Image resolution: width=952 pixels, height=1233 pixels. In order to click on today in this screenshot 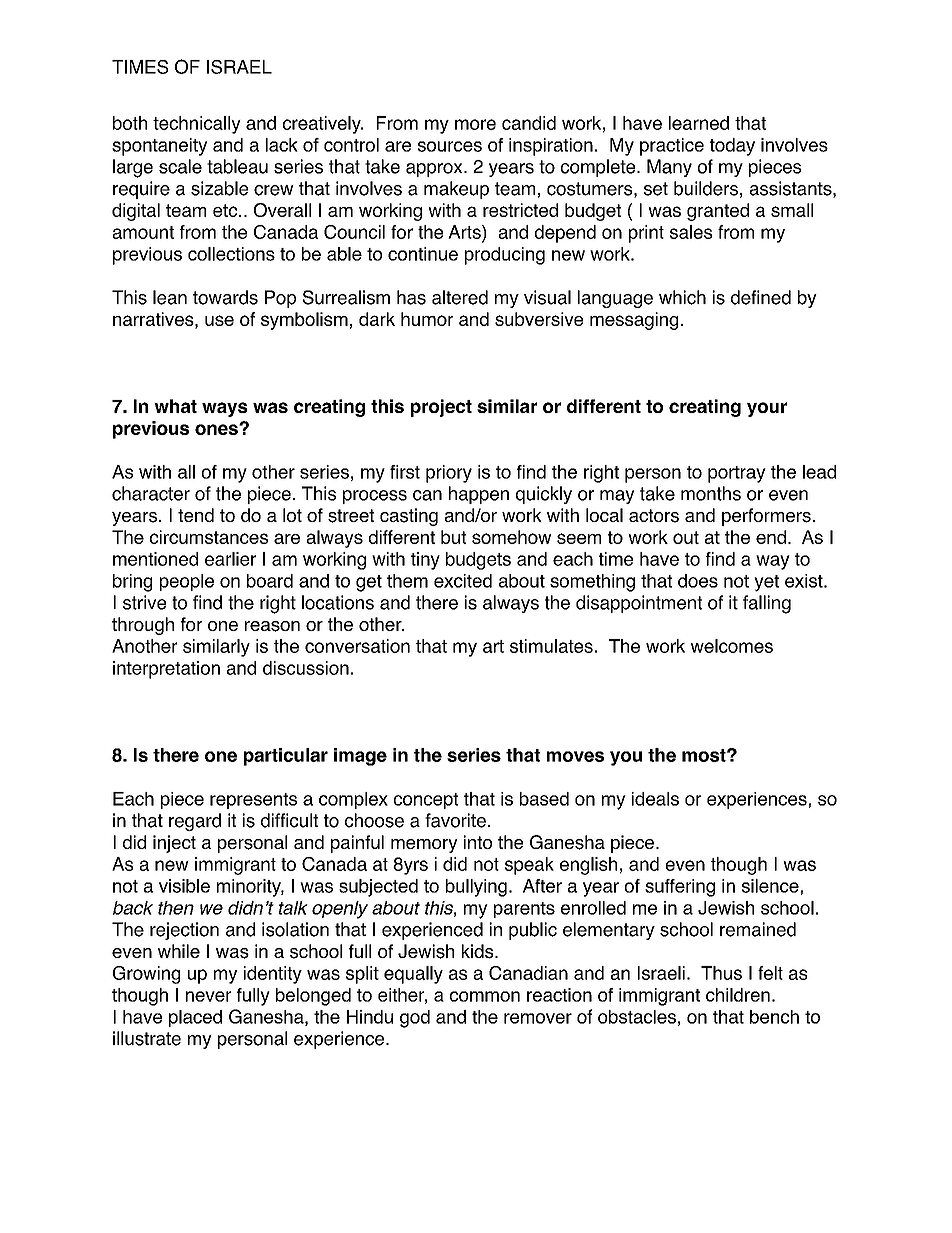, I will do `click(732, 147)`.
